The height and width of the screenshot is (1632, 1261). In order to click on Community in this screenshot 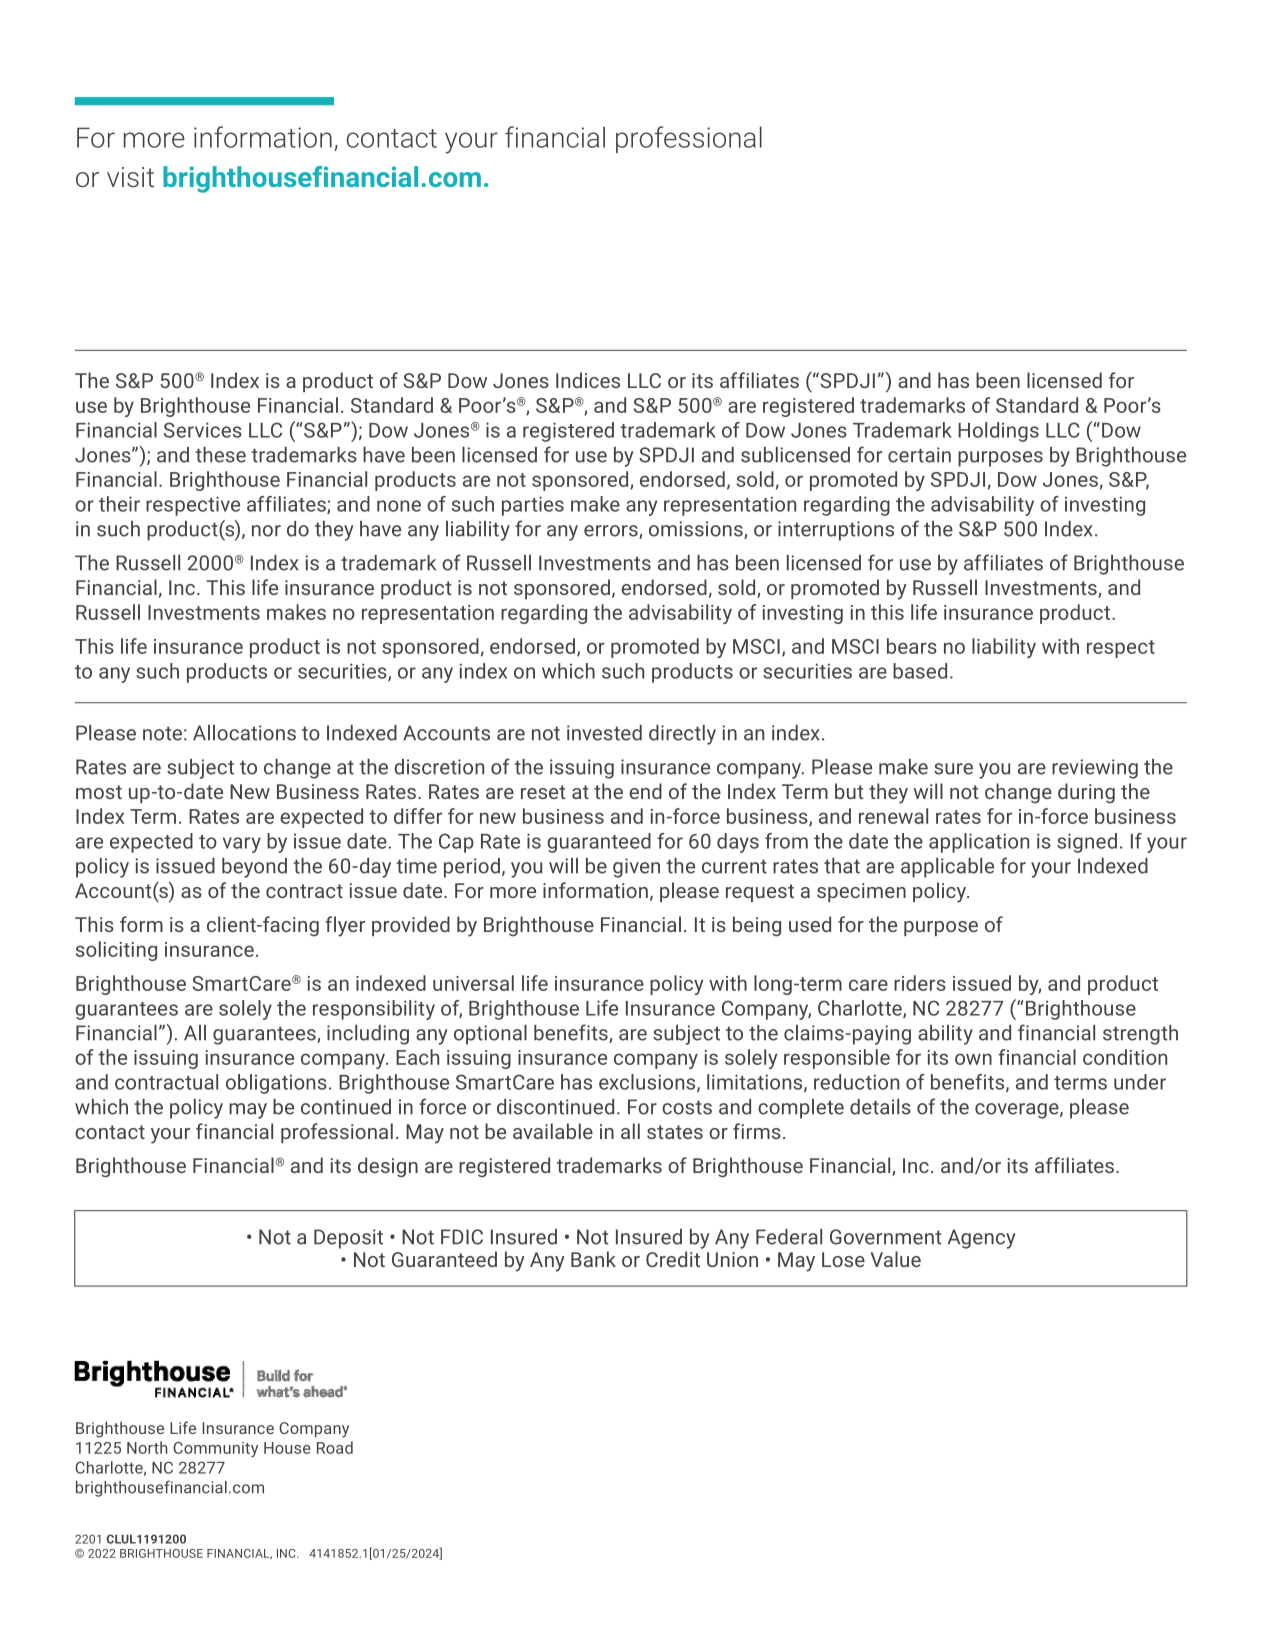, I will do `click(215, 1449)`.
